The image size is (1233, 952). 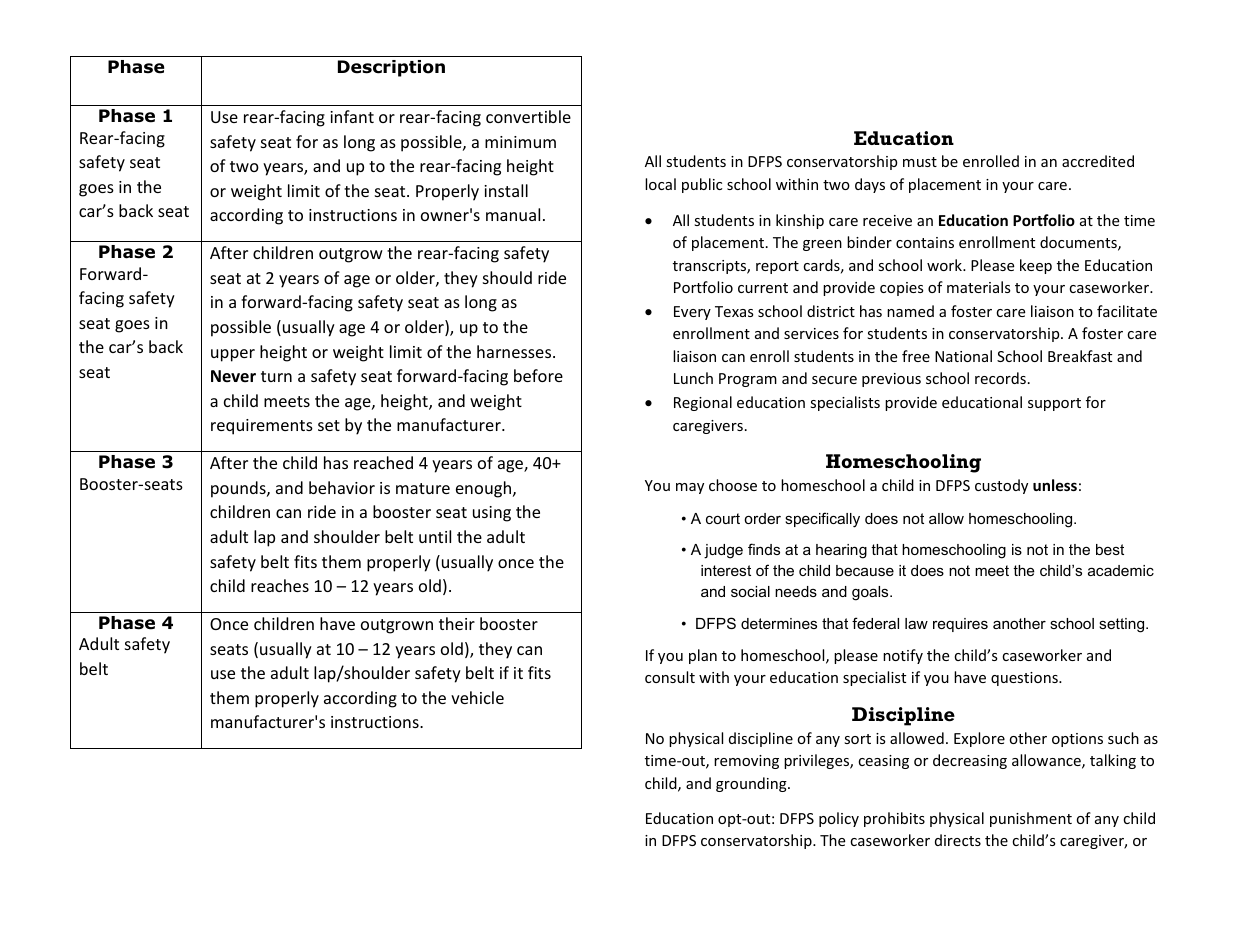 What do you see at coordinates (528, 116) in the screenshot?
I see `convertible` at bounding box center [528, 116].
